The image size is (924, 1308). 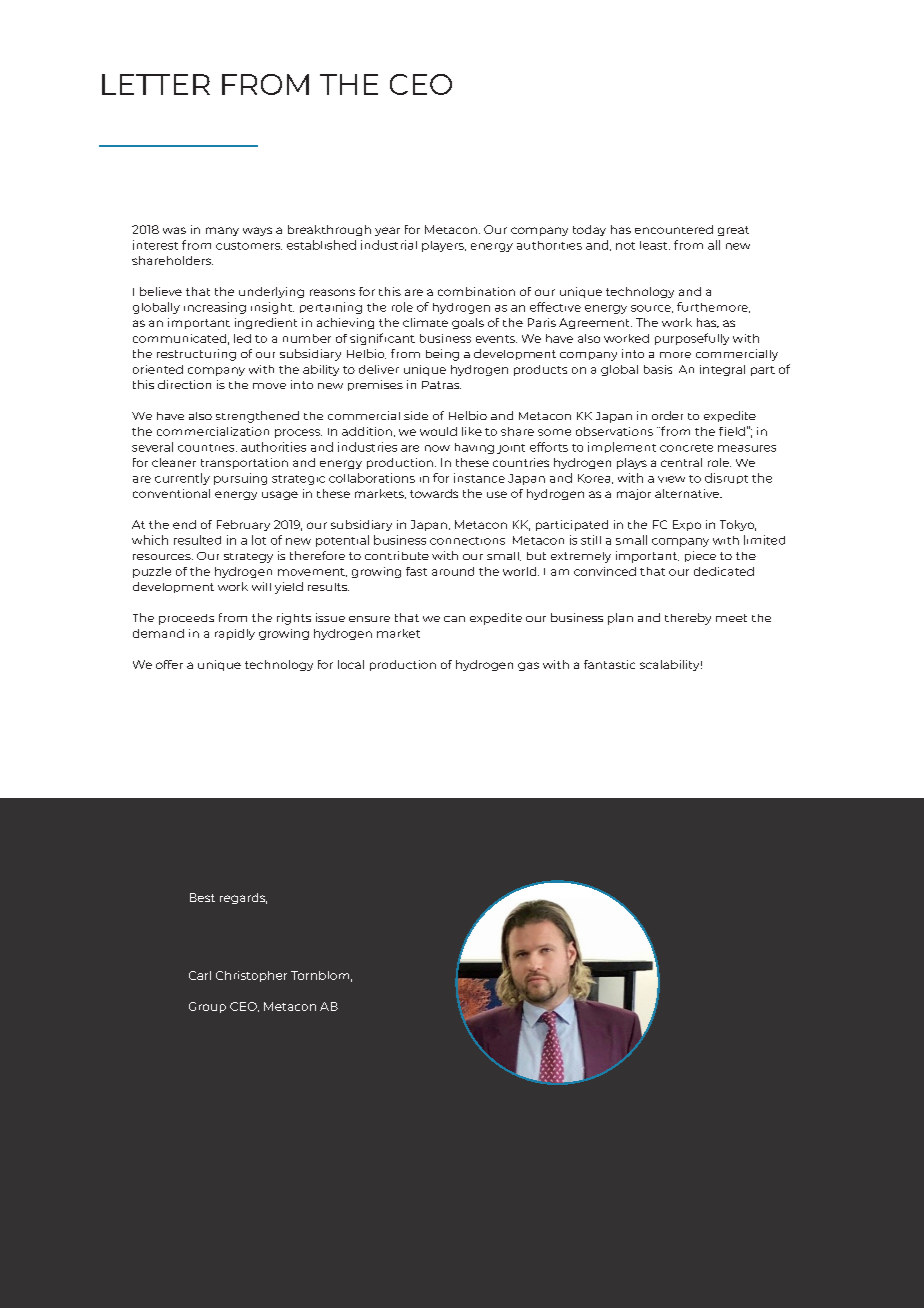 I want to click on Best, so click(x=202, y=897).
